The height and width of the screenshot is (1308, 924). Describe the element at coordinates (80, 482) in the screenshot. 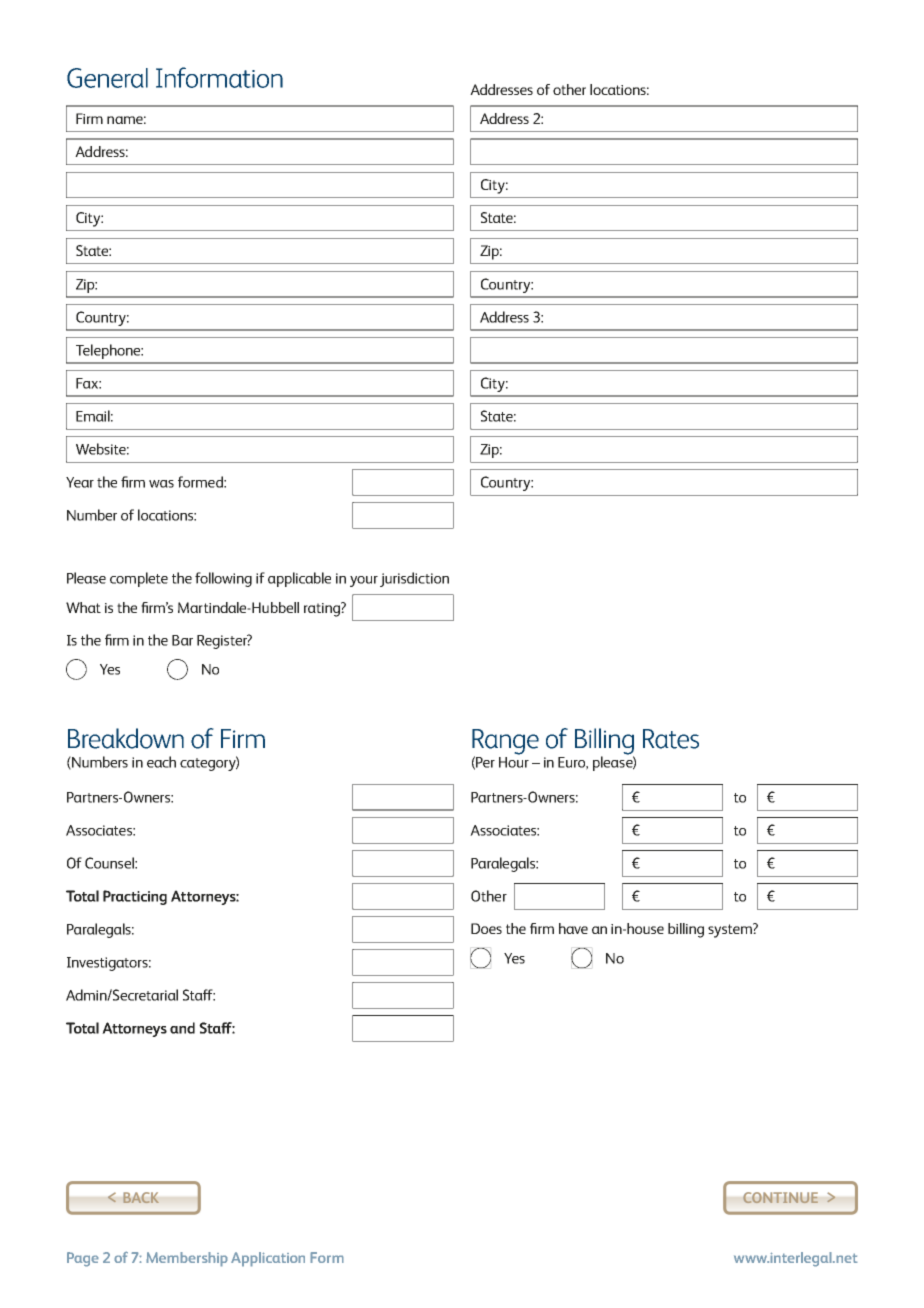

I see `Year` at that location.
